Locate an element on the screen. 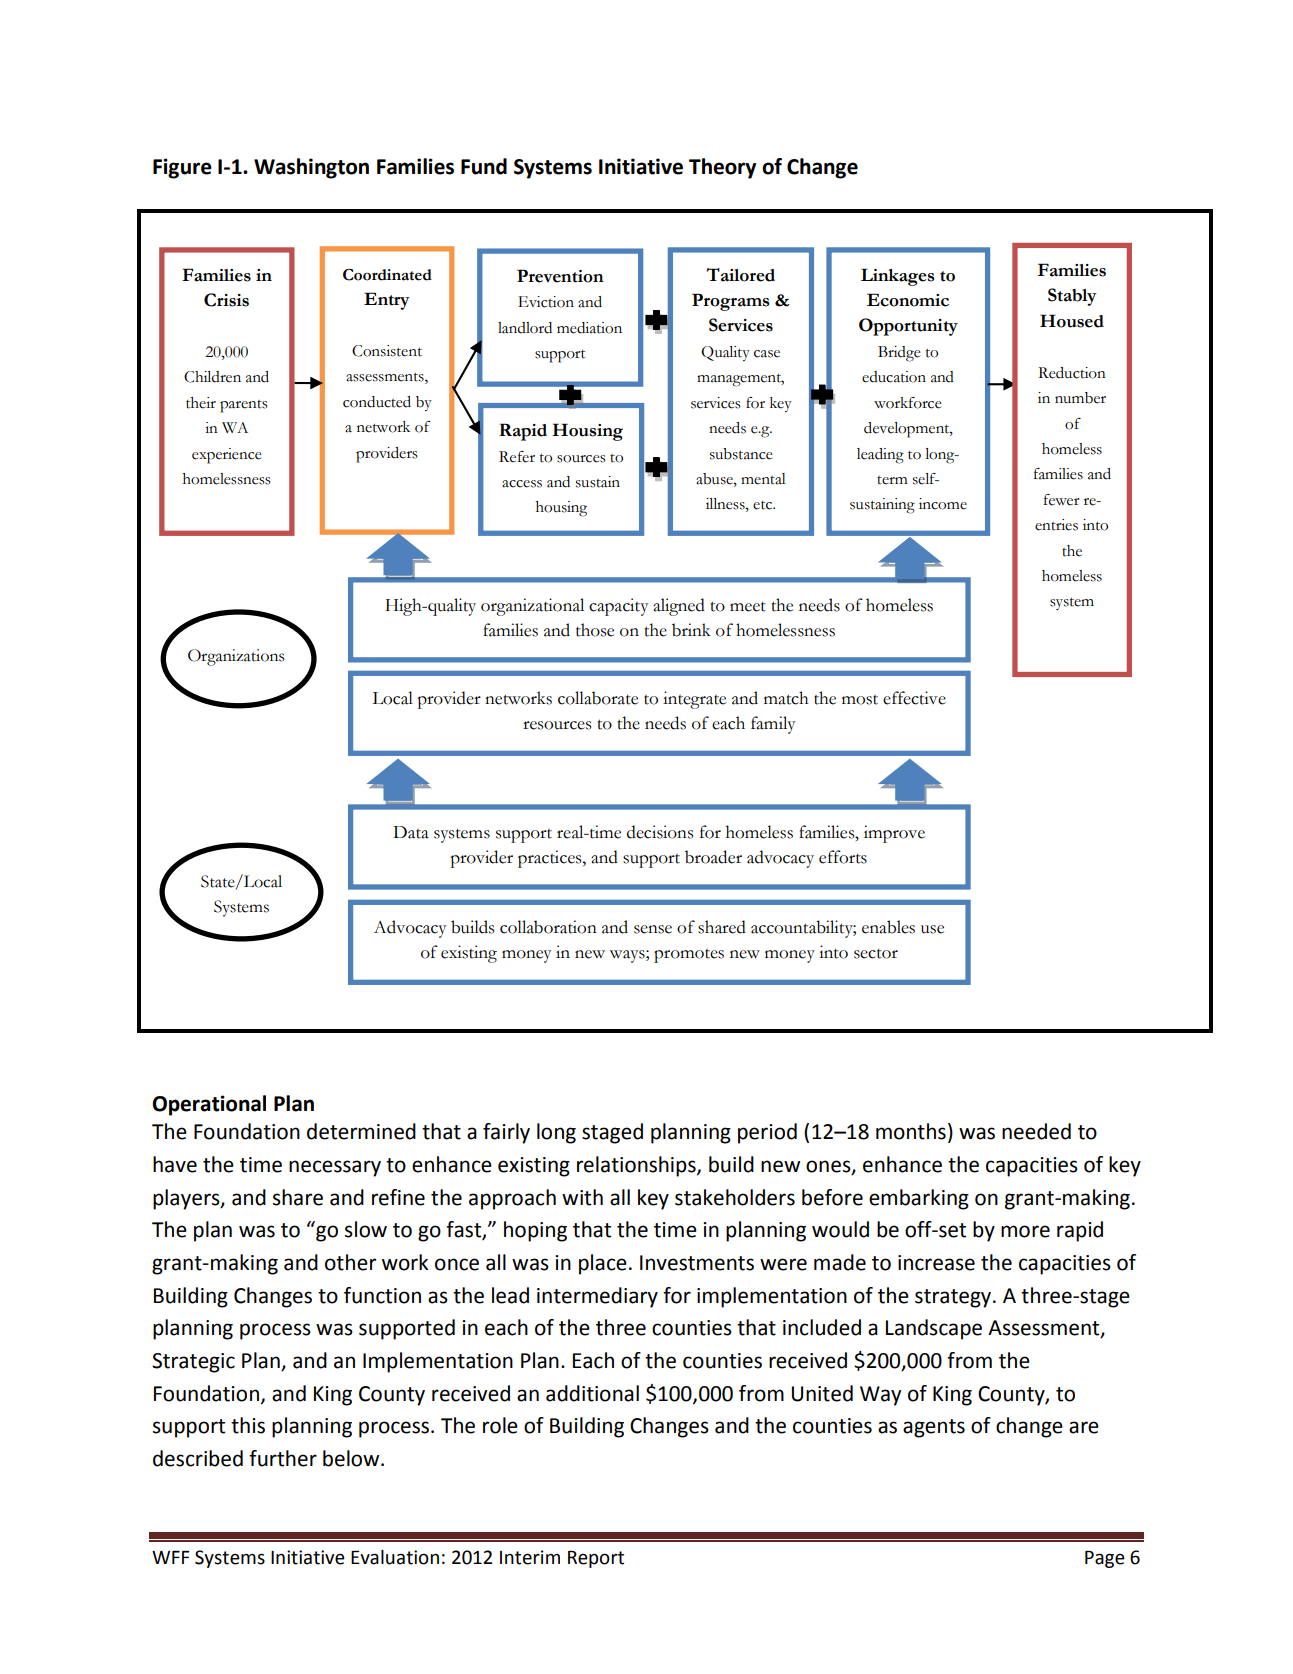 The height and width of the screenshot is (1674, 1293). Washington is located at coordinates (311, 168).
